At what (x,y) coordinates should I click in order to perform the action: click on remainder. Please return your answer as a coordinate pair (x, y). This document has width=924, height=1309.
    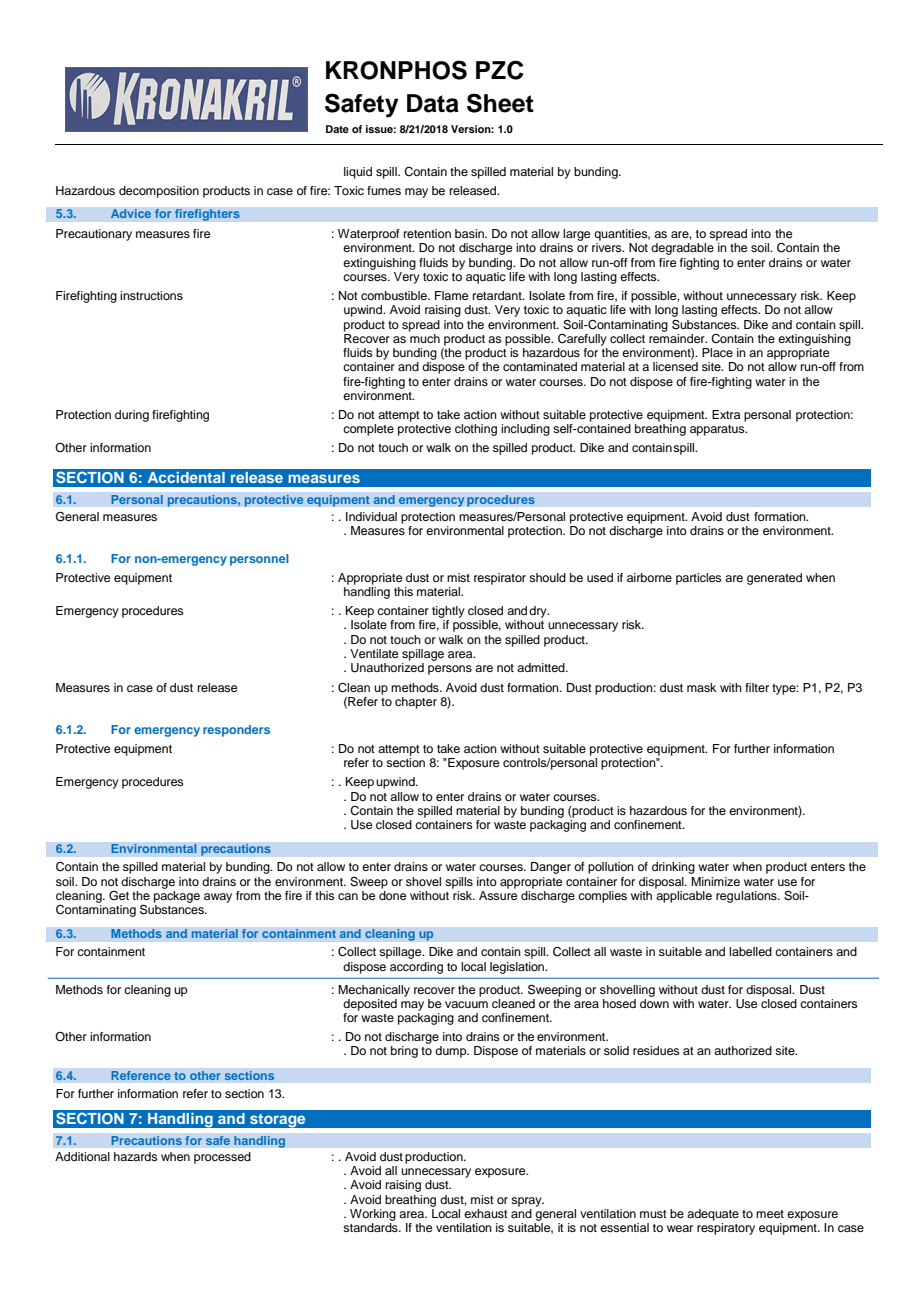
    Looking at the image, I should click on (678, 337).
